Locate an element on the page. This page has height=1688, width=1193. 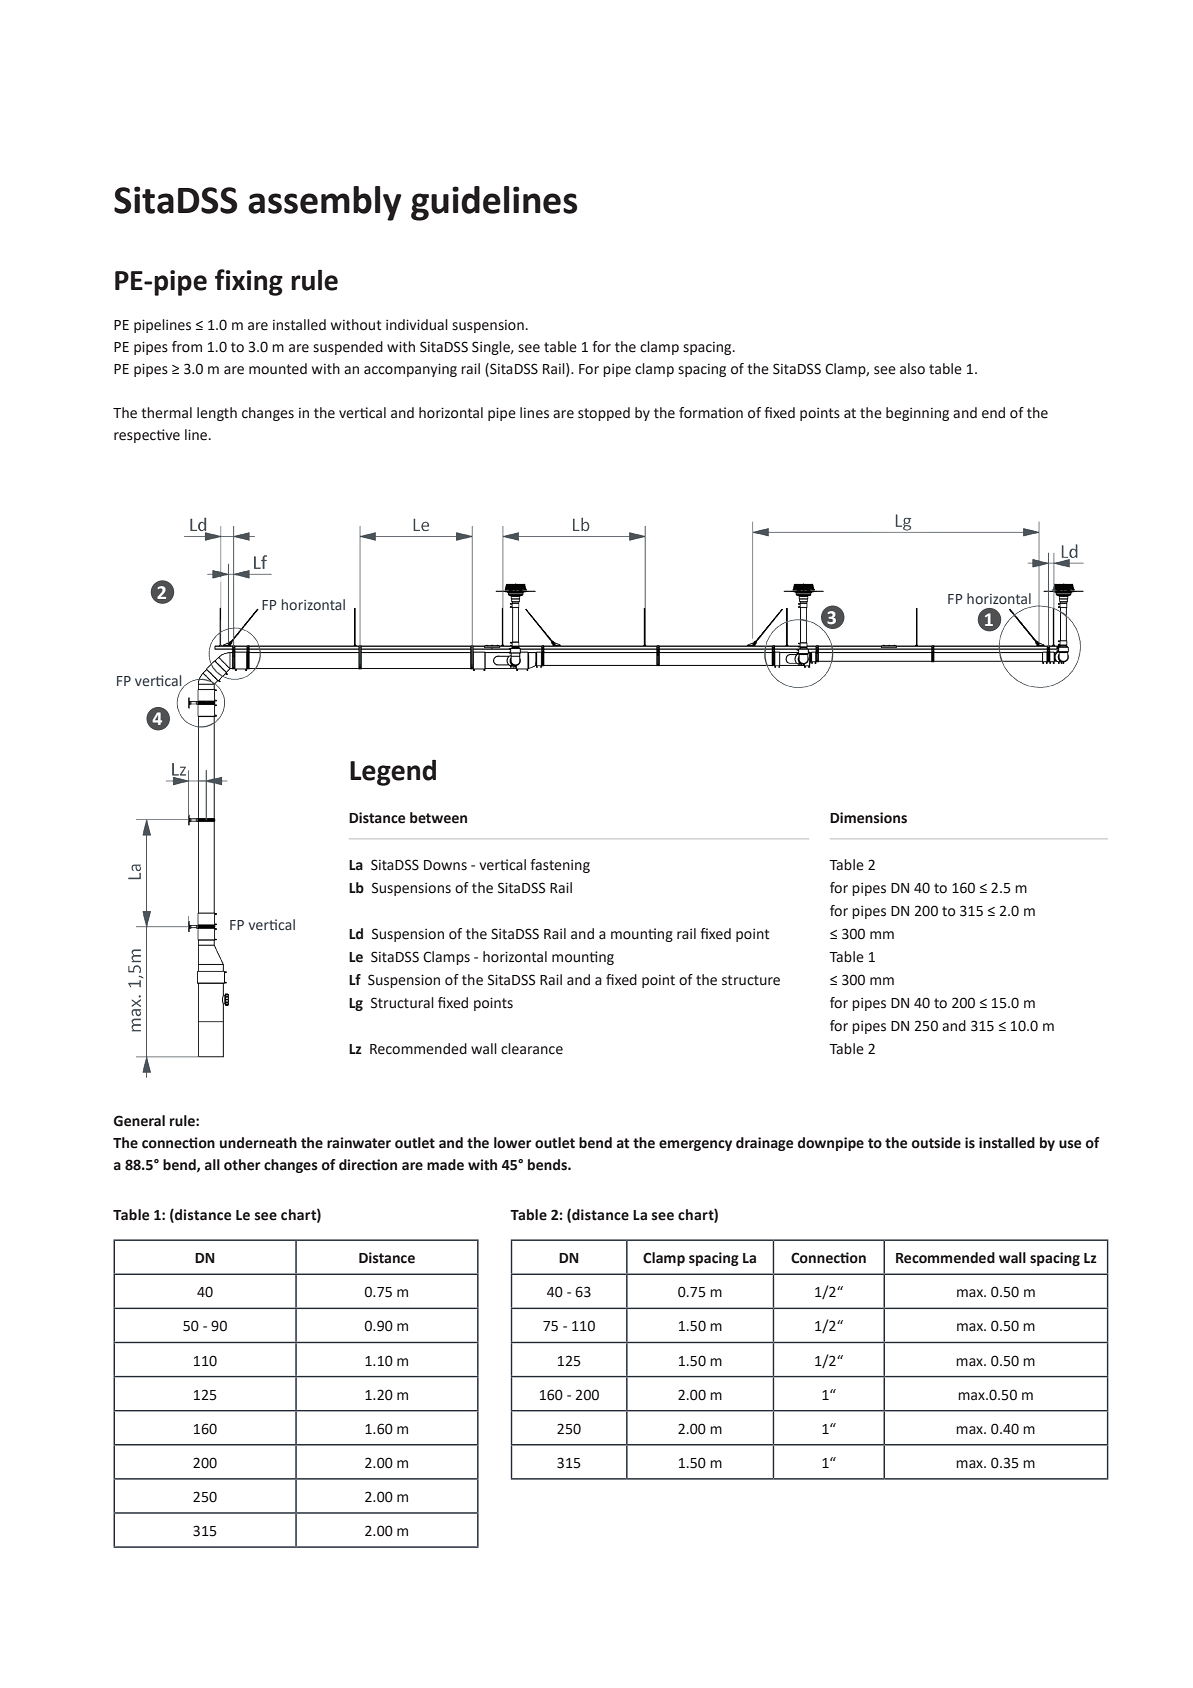
assembly is located at coordinates (325, 203).
